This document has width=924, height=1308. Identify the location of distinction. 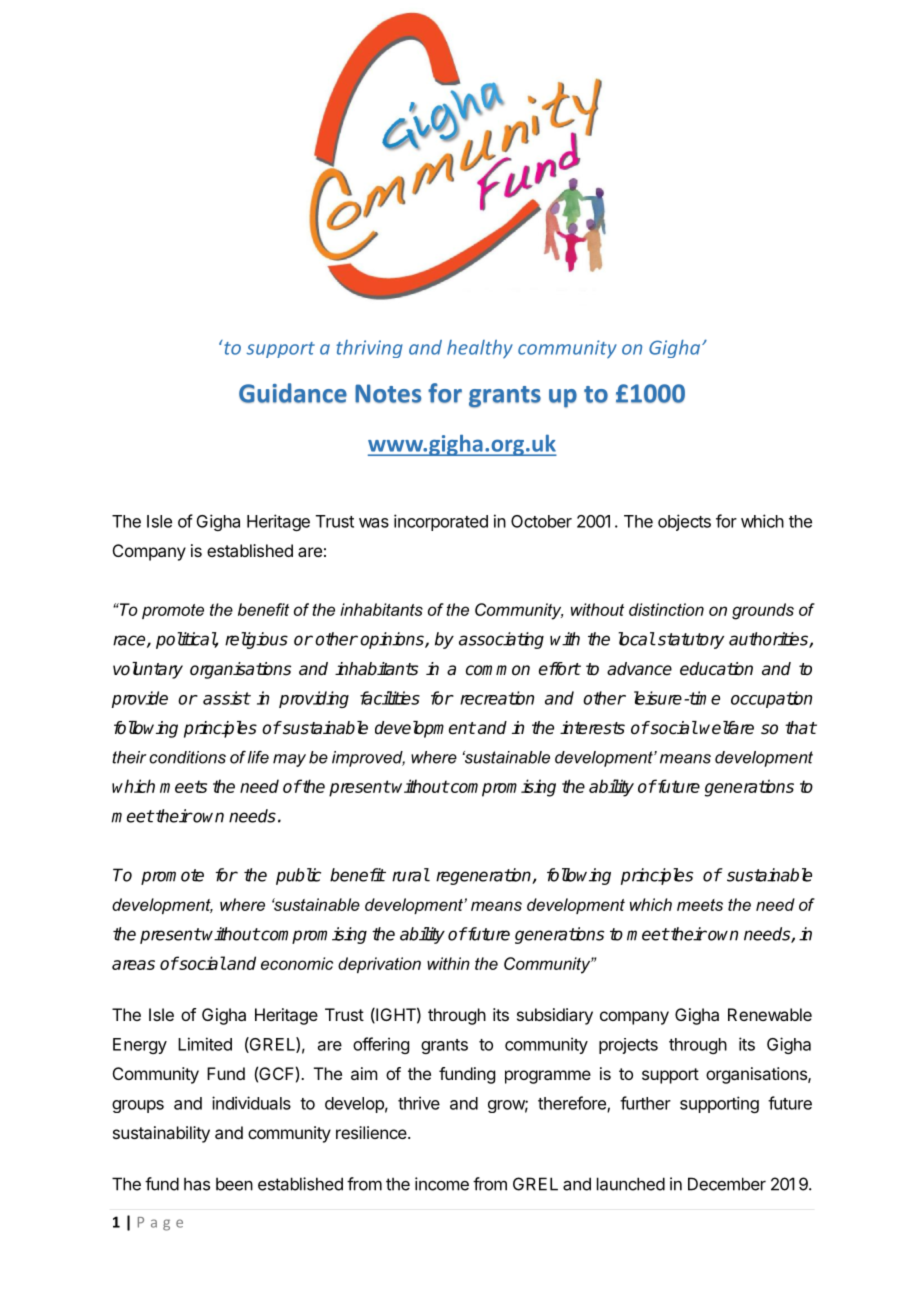
(666, 609).
